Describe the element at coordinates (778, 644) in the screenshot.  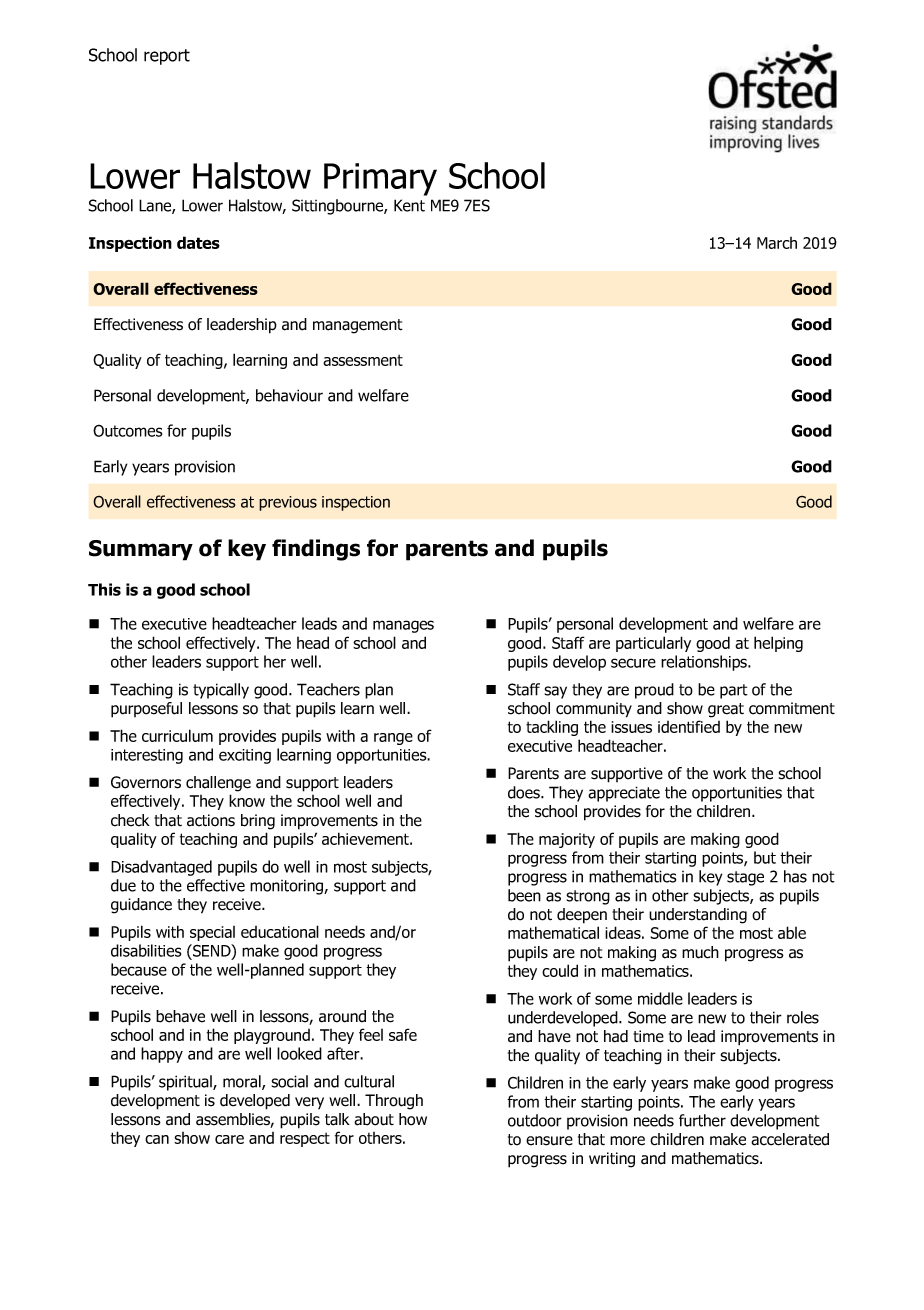
I see `helping` at that location.
